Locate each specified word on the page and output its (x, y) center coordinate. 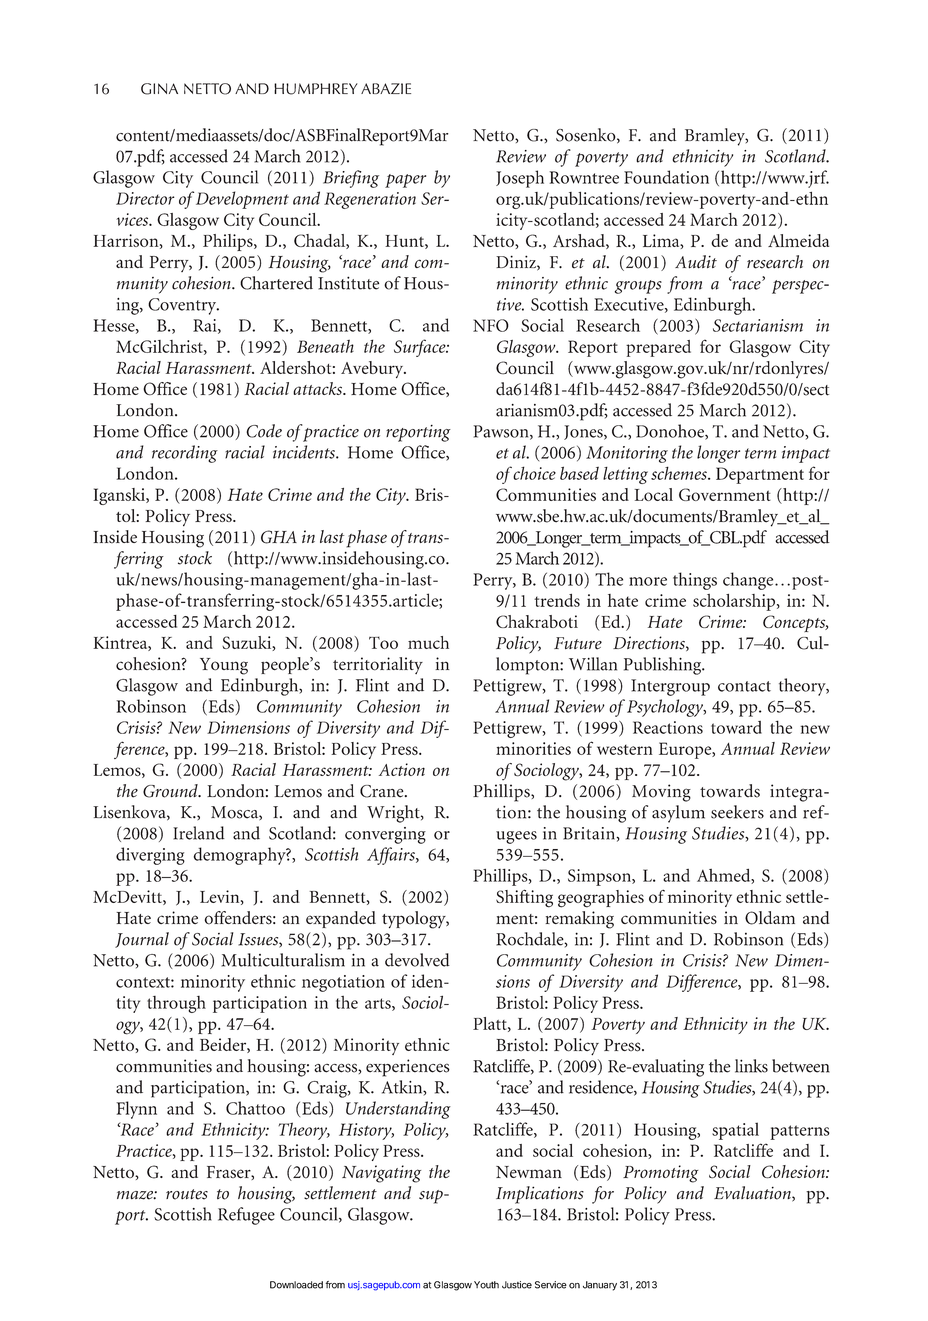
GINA (159, 89)
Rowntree (584, 177)
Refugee (246, 1216)
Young (224, 666)
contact (744, 686)
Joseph (520, 179)
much (428, 642)
